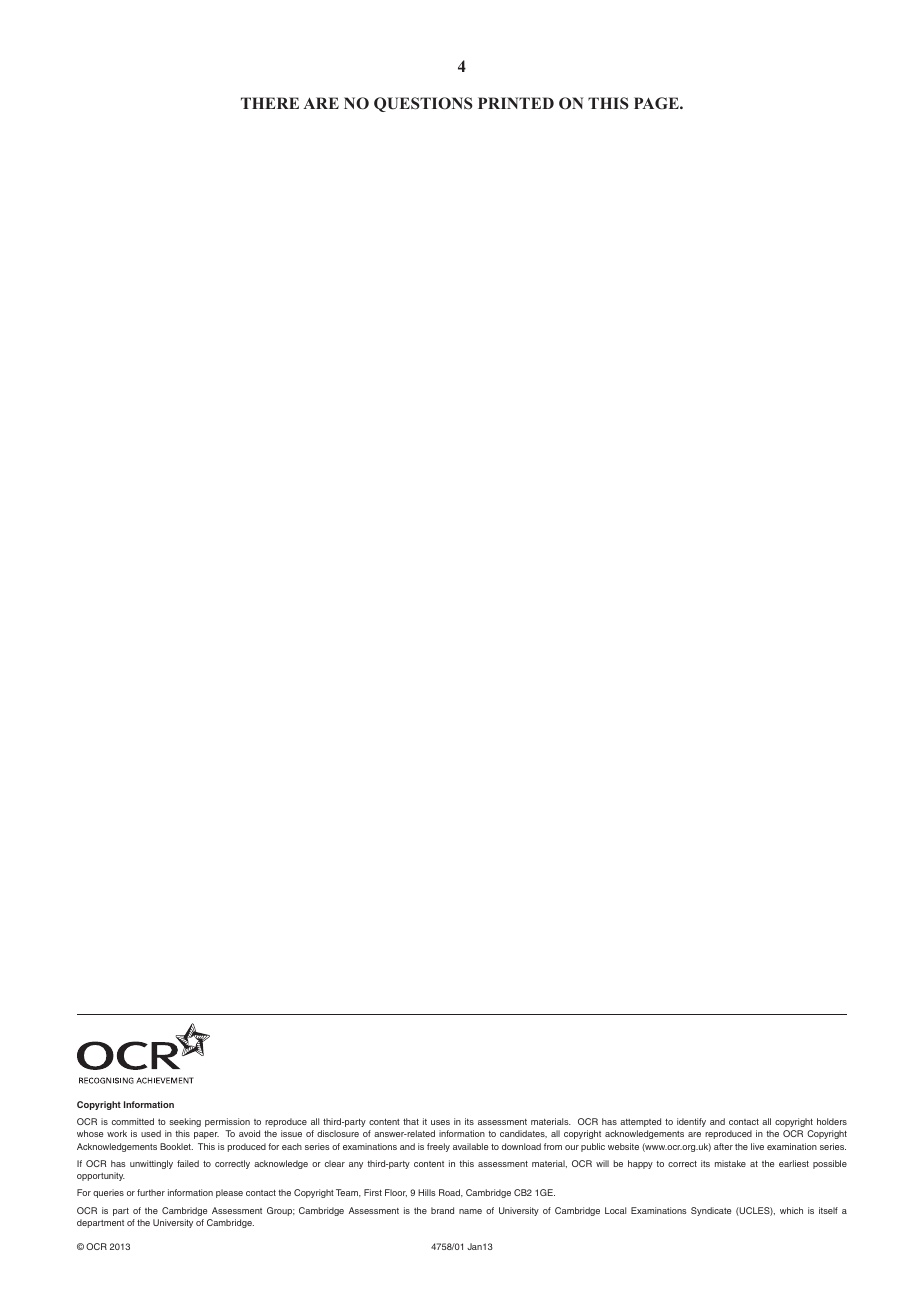  Describe the element at coordinates (133, 1121) in the screenshot. I see `committed` at that location.
